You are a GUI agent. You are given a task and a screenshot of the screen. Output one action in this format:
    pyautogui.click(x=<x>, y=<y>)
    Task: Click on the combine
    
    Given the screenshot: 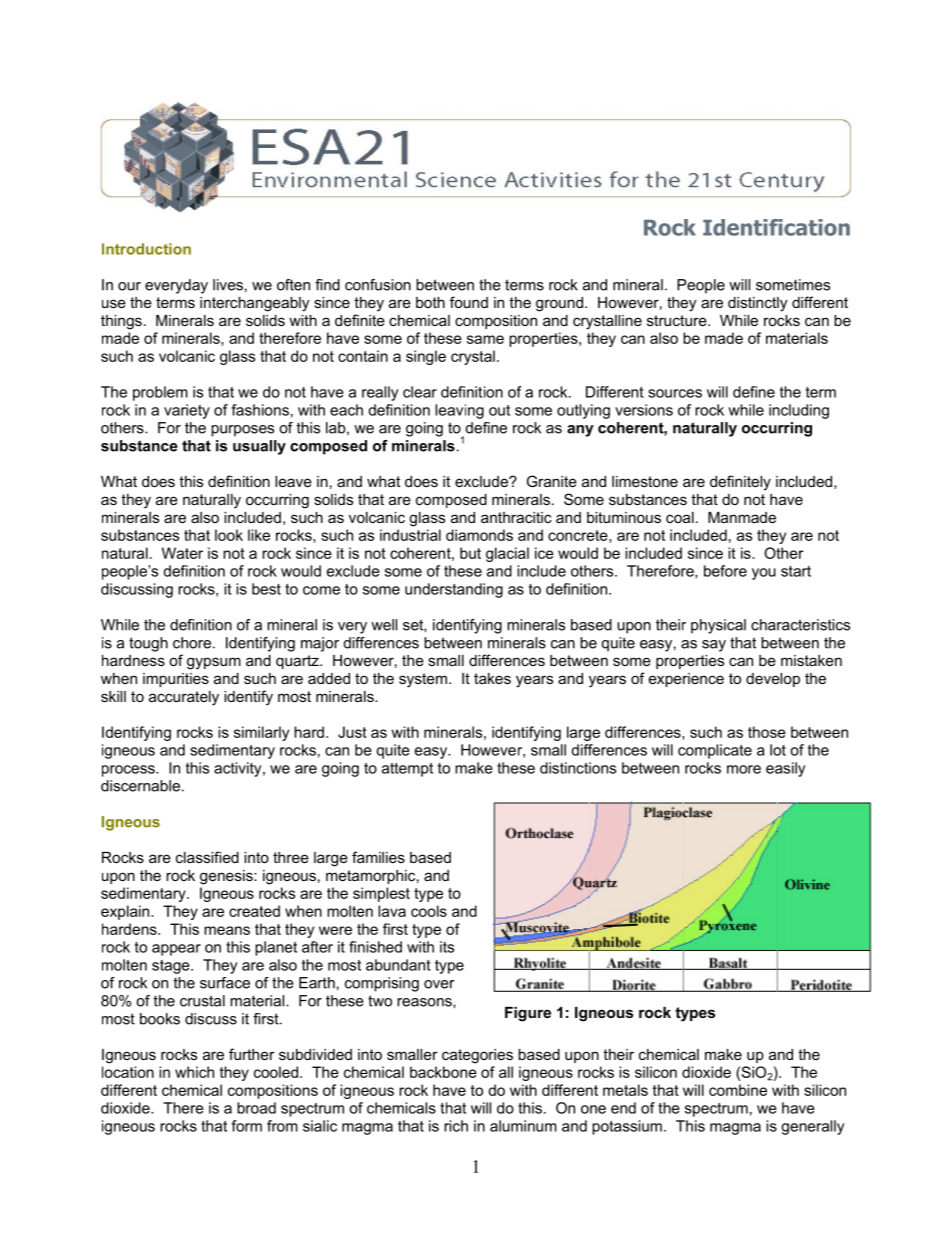 What is the action you would take?
    pyautogui.click(x=738, y=1090)
